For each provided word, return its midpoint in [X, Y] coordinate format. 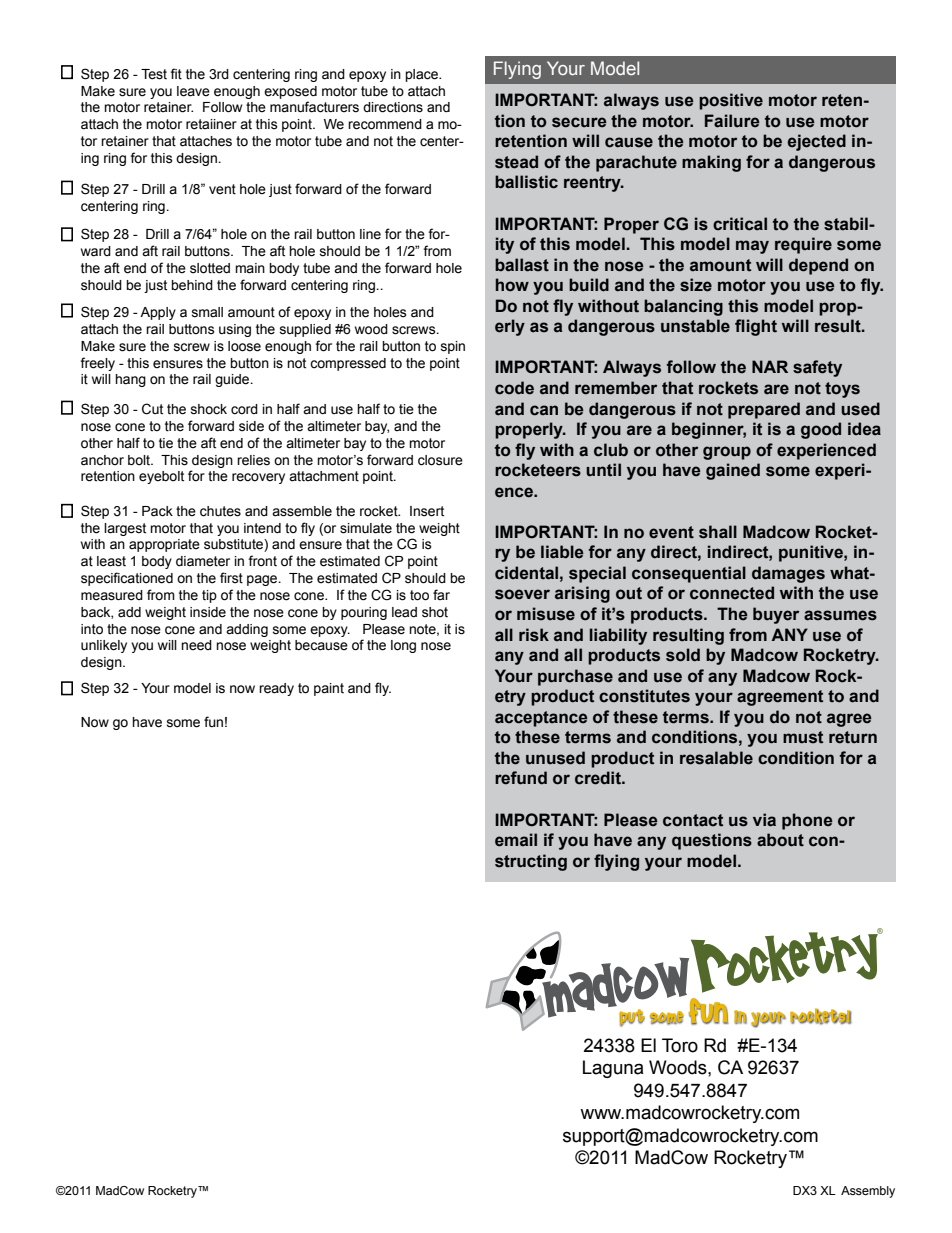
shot [435, 612]
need [196, 645]
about [780, 840]
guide [233, 380]
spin [453, 347]
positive [731, 101]
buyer [776, 615]
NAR [770, 366]
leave [193, 91]
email [516, 840]
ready [276, 689]
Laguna [613, 1069]
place [422, 75]
